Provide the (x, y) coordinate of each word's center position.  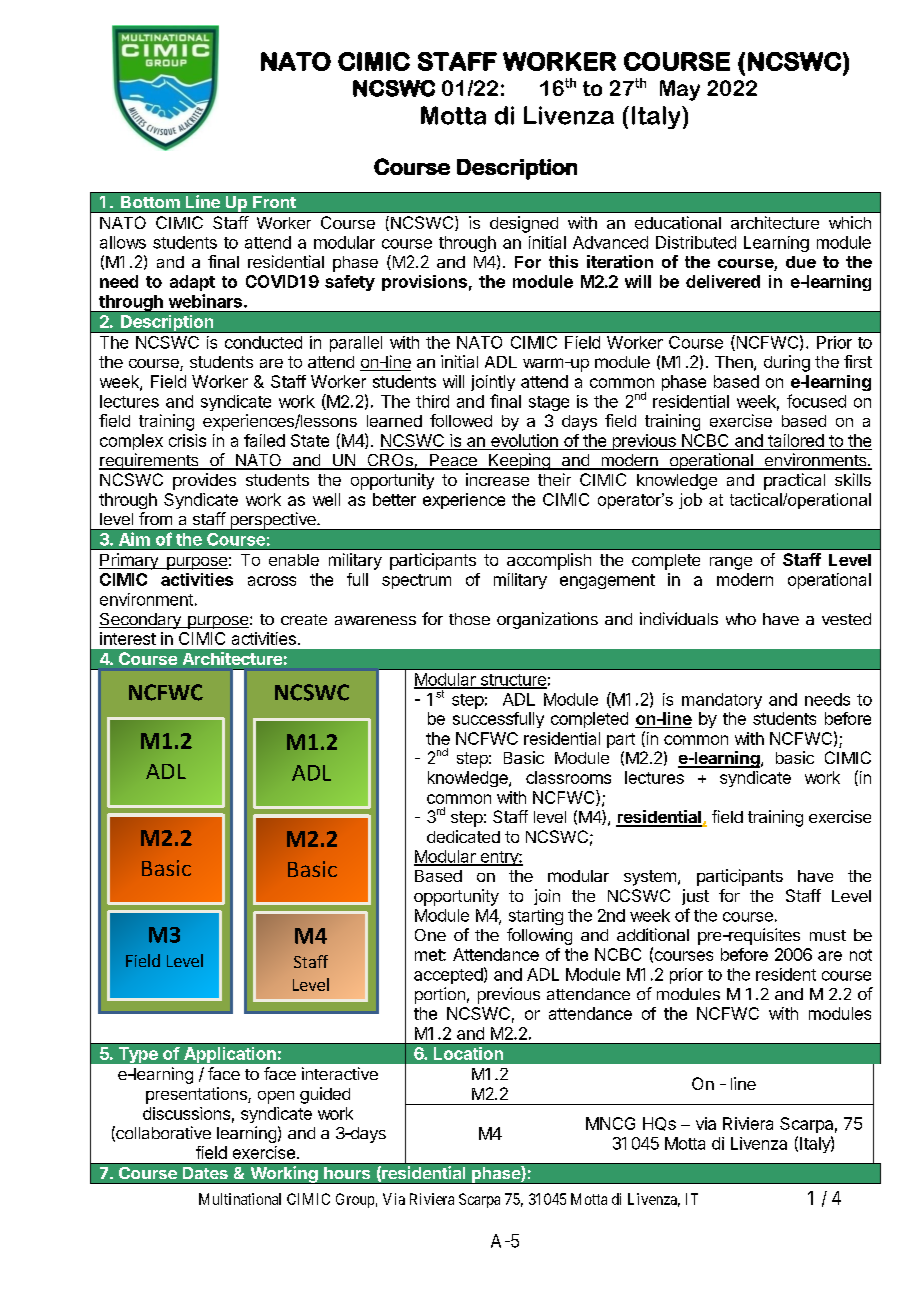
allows (123, 242)
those (469, 619)
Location (468, 1053)
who (741, 619)
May (680, 90)
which (850, 222)
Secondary (141, 621)
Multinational (240, 1199)
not (861, 955)
